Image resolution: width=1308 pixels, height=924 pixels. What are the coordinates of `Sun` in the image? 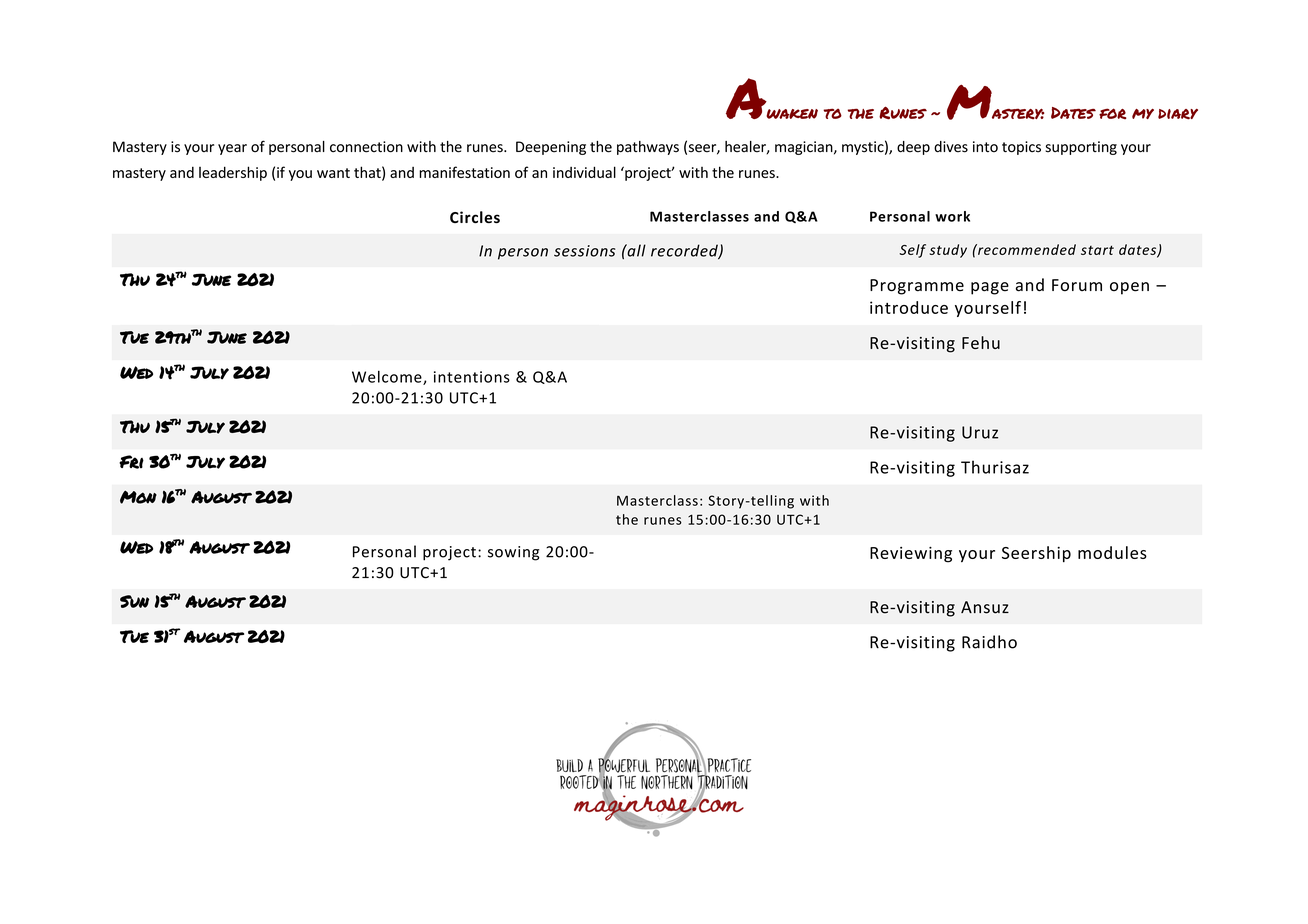 It's located at (134, 601).
